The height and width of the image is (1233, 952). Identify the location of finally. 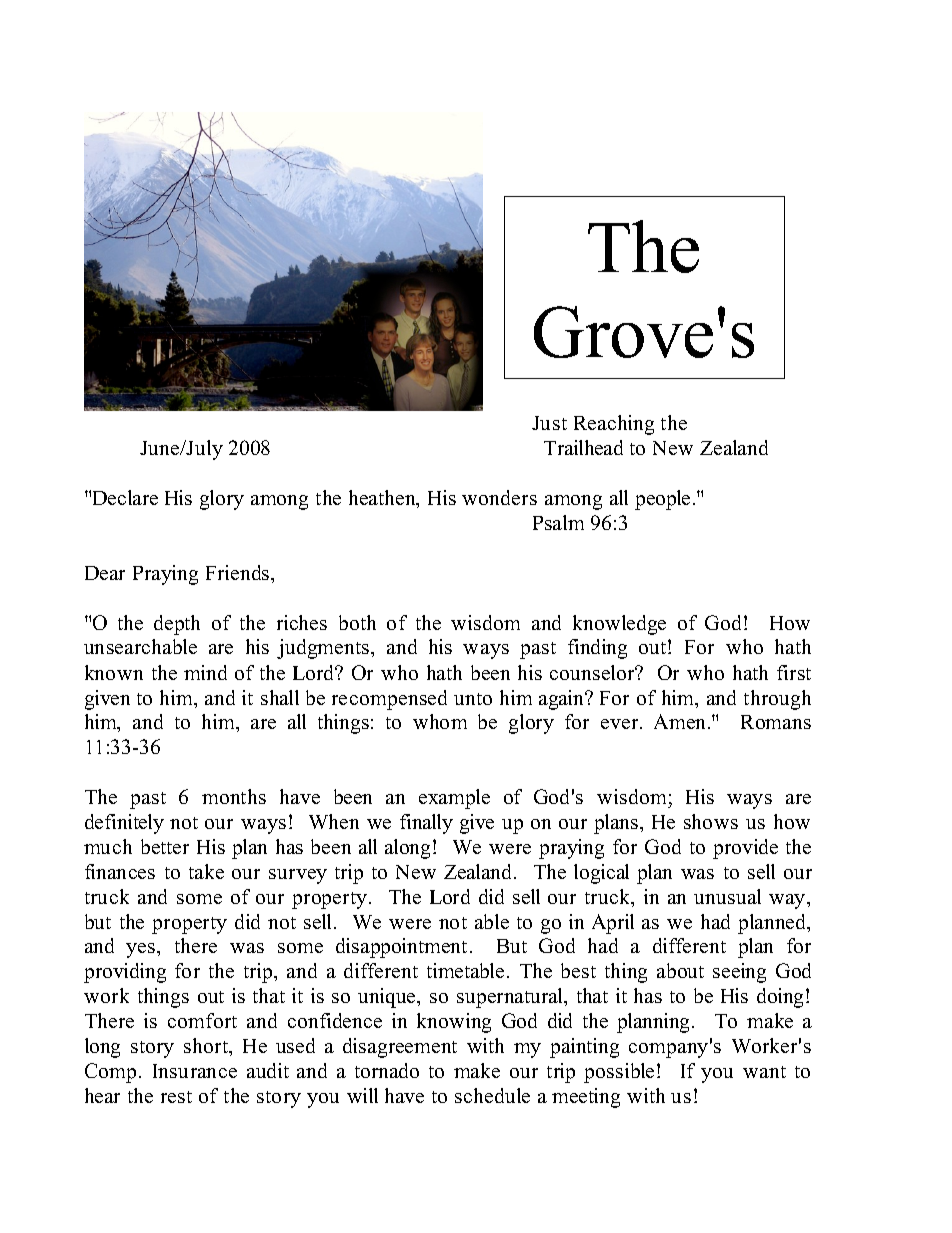
(426, 824).
